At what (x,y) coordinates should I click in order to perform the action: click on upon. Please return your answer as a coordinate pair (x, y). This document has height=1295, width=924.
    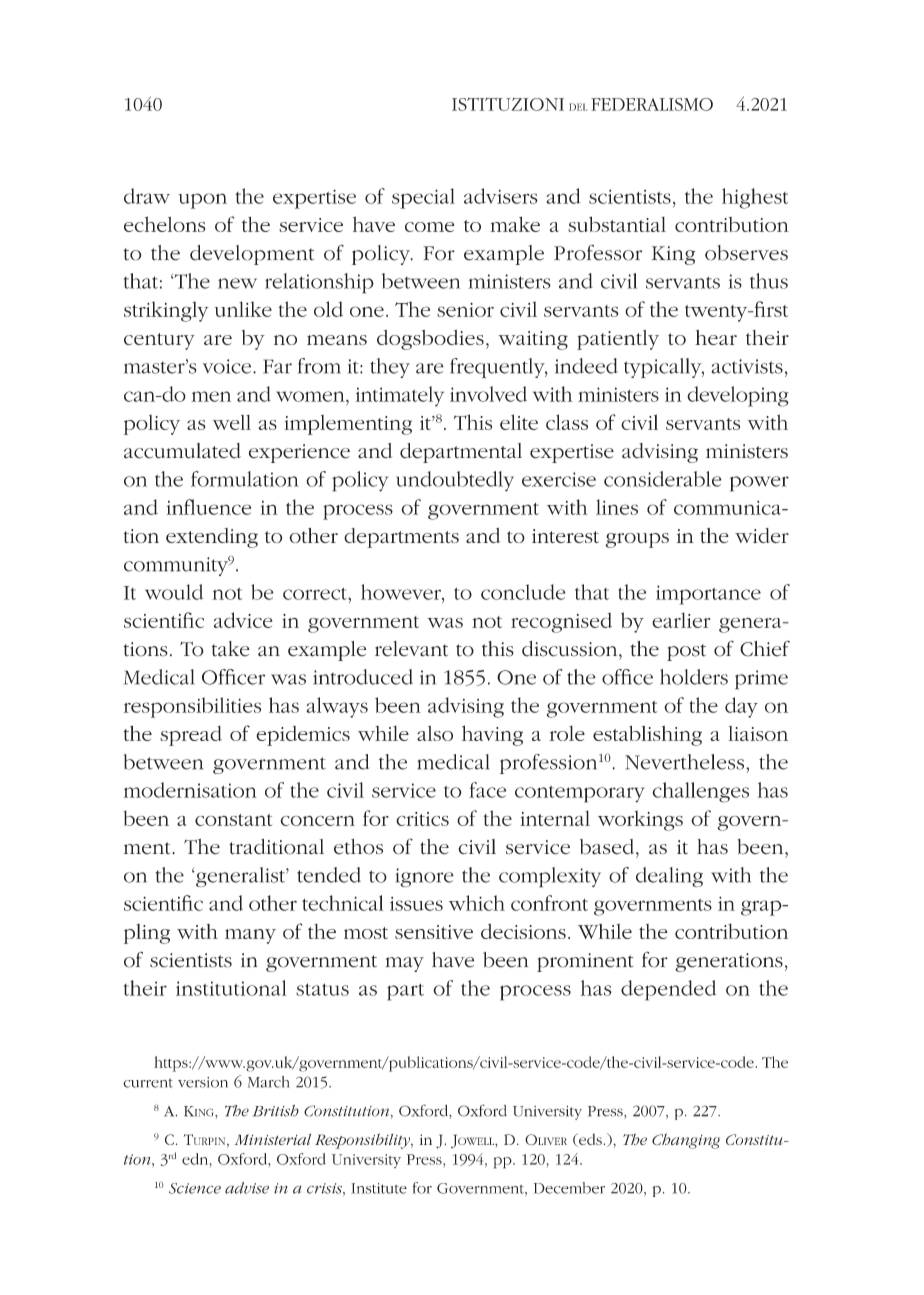
    Looking at the image, I should click on (202, 201).
